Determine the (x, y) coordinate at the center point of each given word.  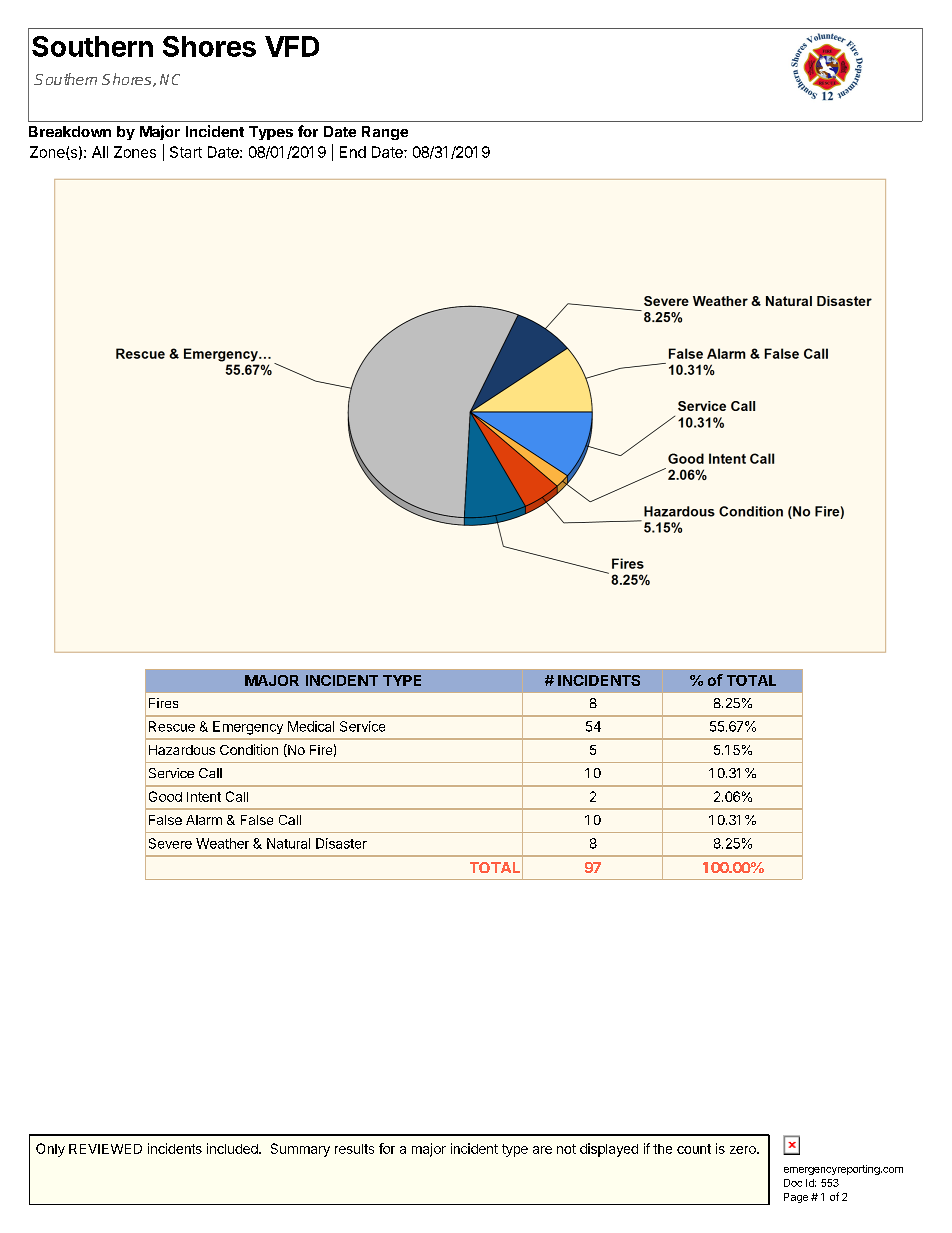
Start (186, 152)
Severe (170, 843)
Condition (249, 749)
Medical (311, 726)
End (353, 152)
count (694, 1149)
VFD (292, 46)
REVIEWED (105, 1149)
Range (385, 133)
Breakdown (70, 131)
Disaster (341, 843)
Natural (288, 843)
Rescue (172, 726)
